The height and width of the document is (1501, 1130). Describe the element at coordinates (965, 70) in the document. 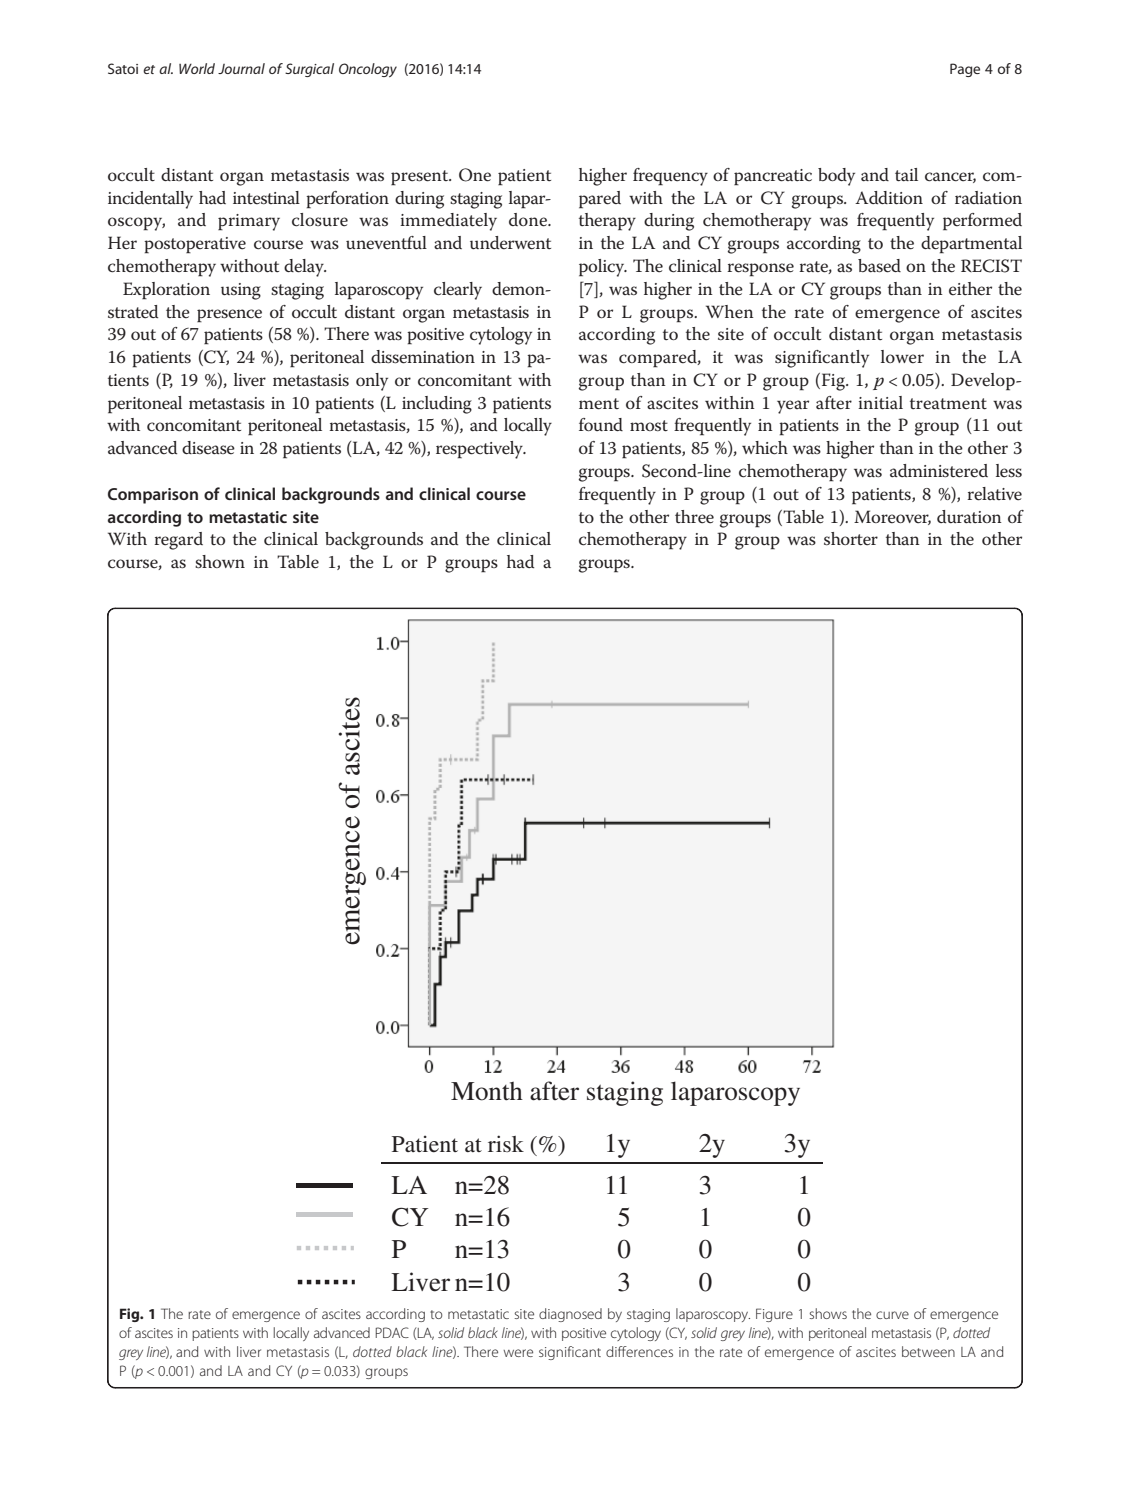

I see `Page` at that location.
